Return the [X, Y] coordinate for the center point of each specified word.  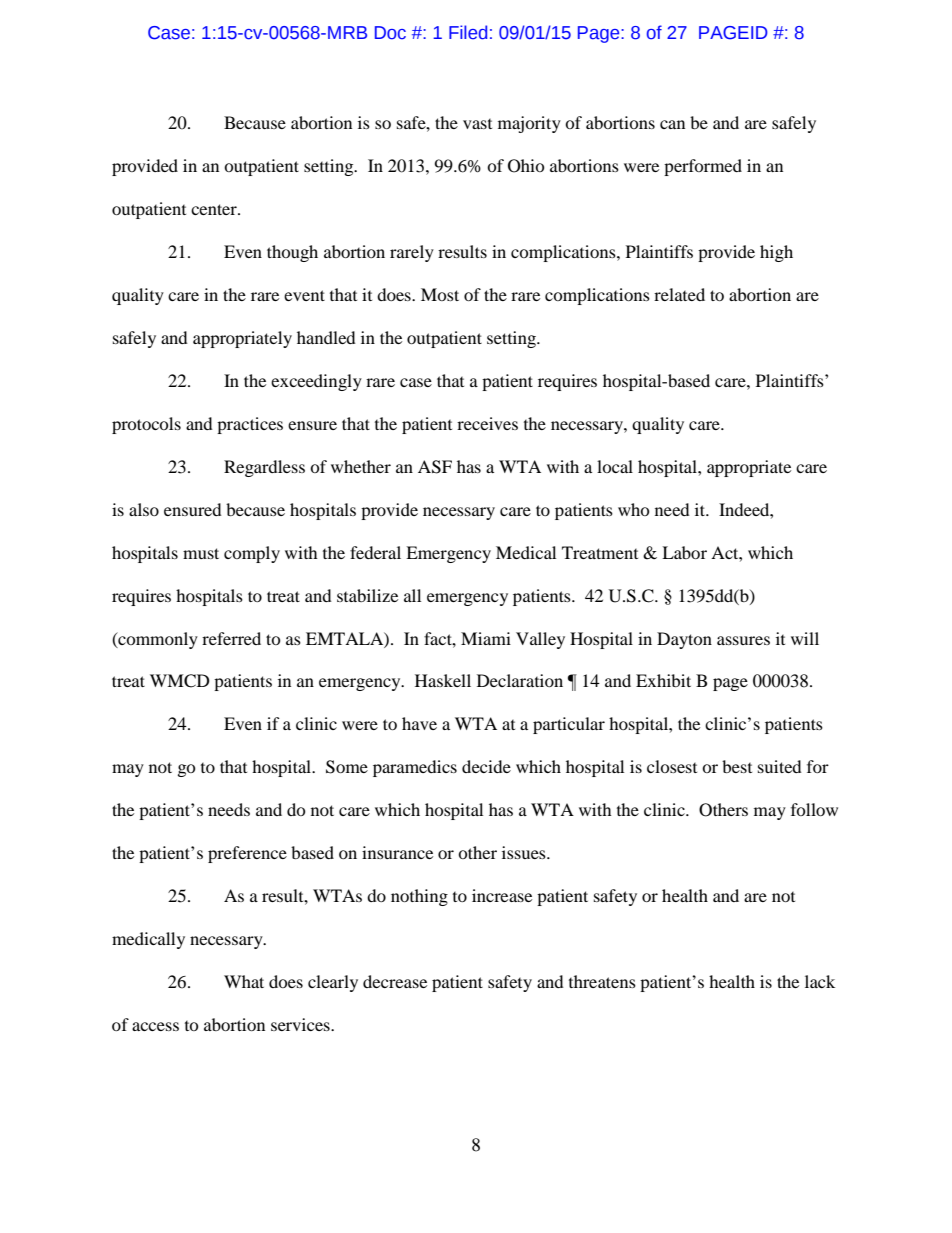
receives [487, 423]
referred [231, 638]
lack [820, 981]
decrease [395, 981]
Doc [390, 33]
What [244, 981]
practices [250, 425]
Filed [468, 32]
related [679, 294]
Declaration [520, 680]
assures [743, 640]
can [672, 124]
